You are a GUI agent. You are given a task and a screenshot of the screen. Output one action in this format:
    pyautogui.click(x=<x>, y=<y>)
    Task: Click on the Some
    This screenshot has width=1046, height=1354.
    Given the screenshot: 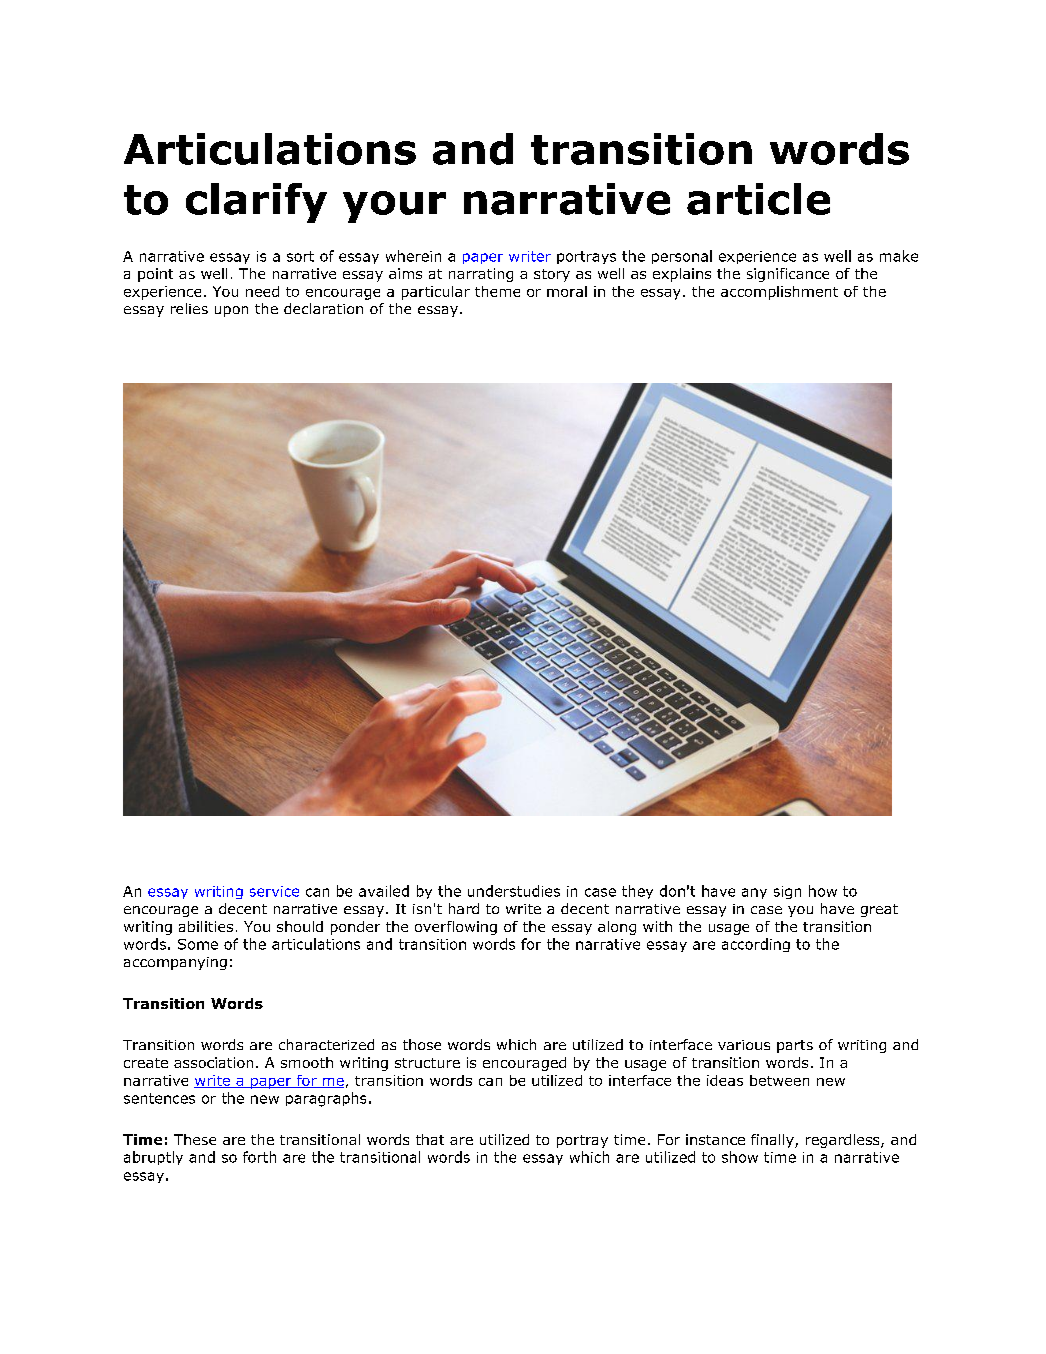 What is the action you would take?
    pyautogui.click(x=198, y=944)
